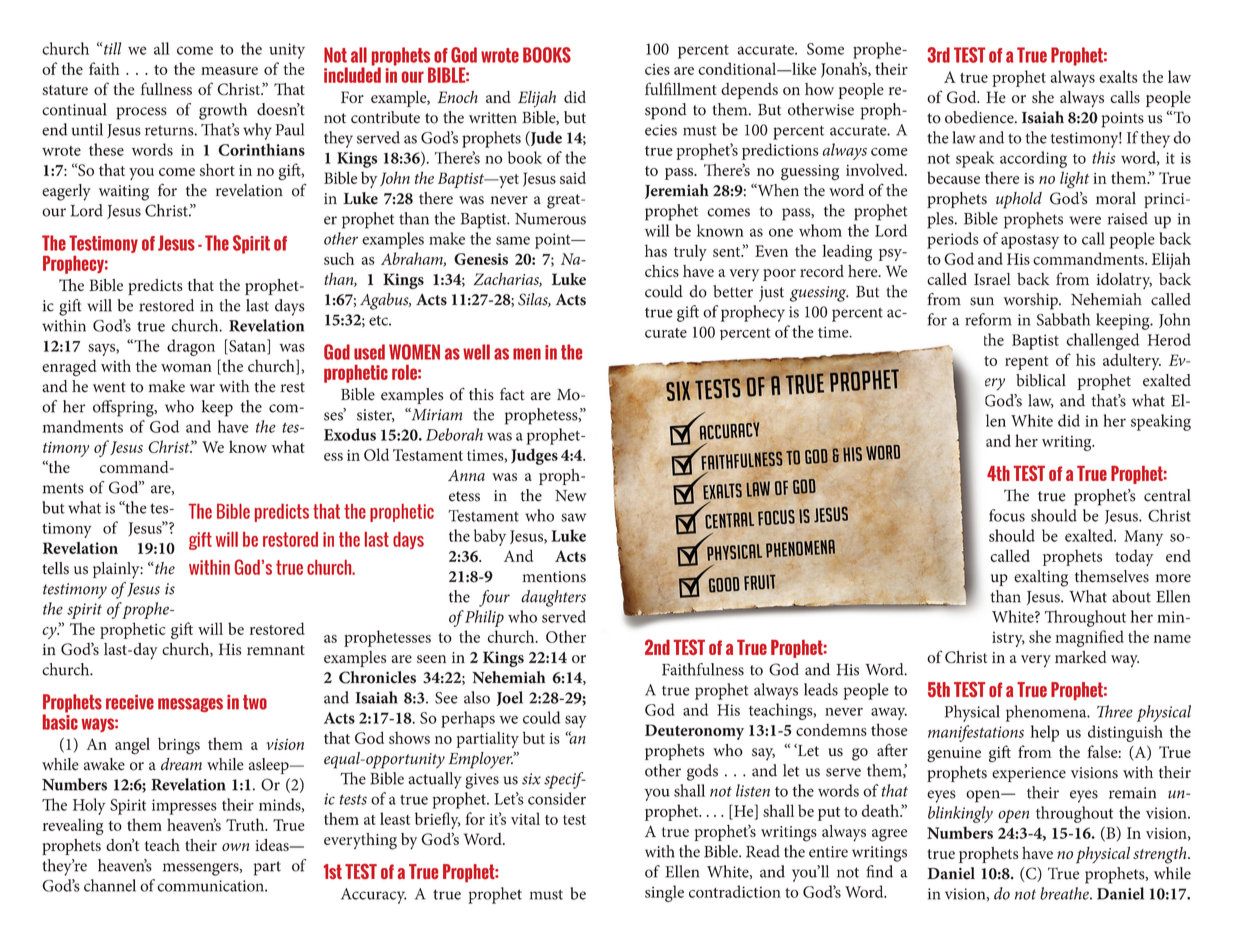 The image size is (1233, 952). Describe the element at coordinates (1041, 578) in the document. I see `exalting` at that location.
